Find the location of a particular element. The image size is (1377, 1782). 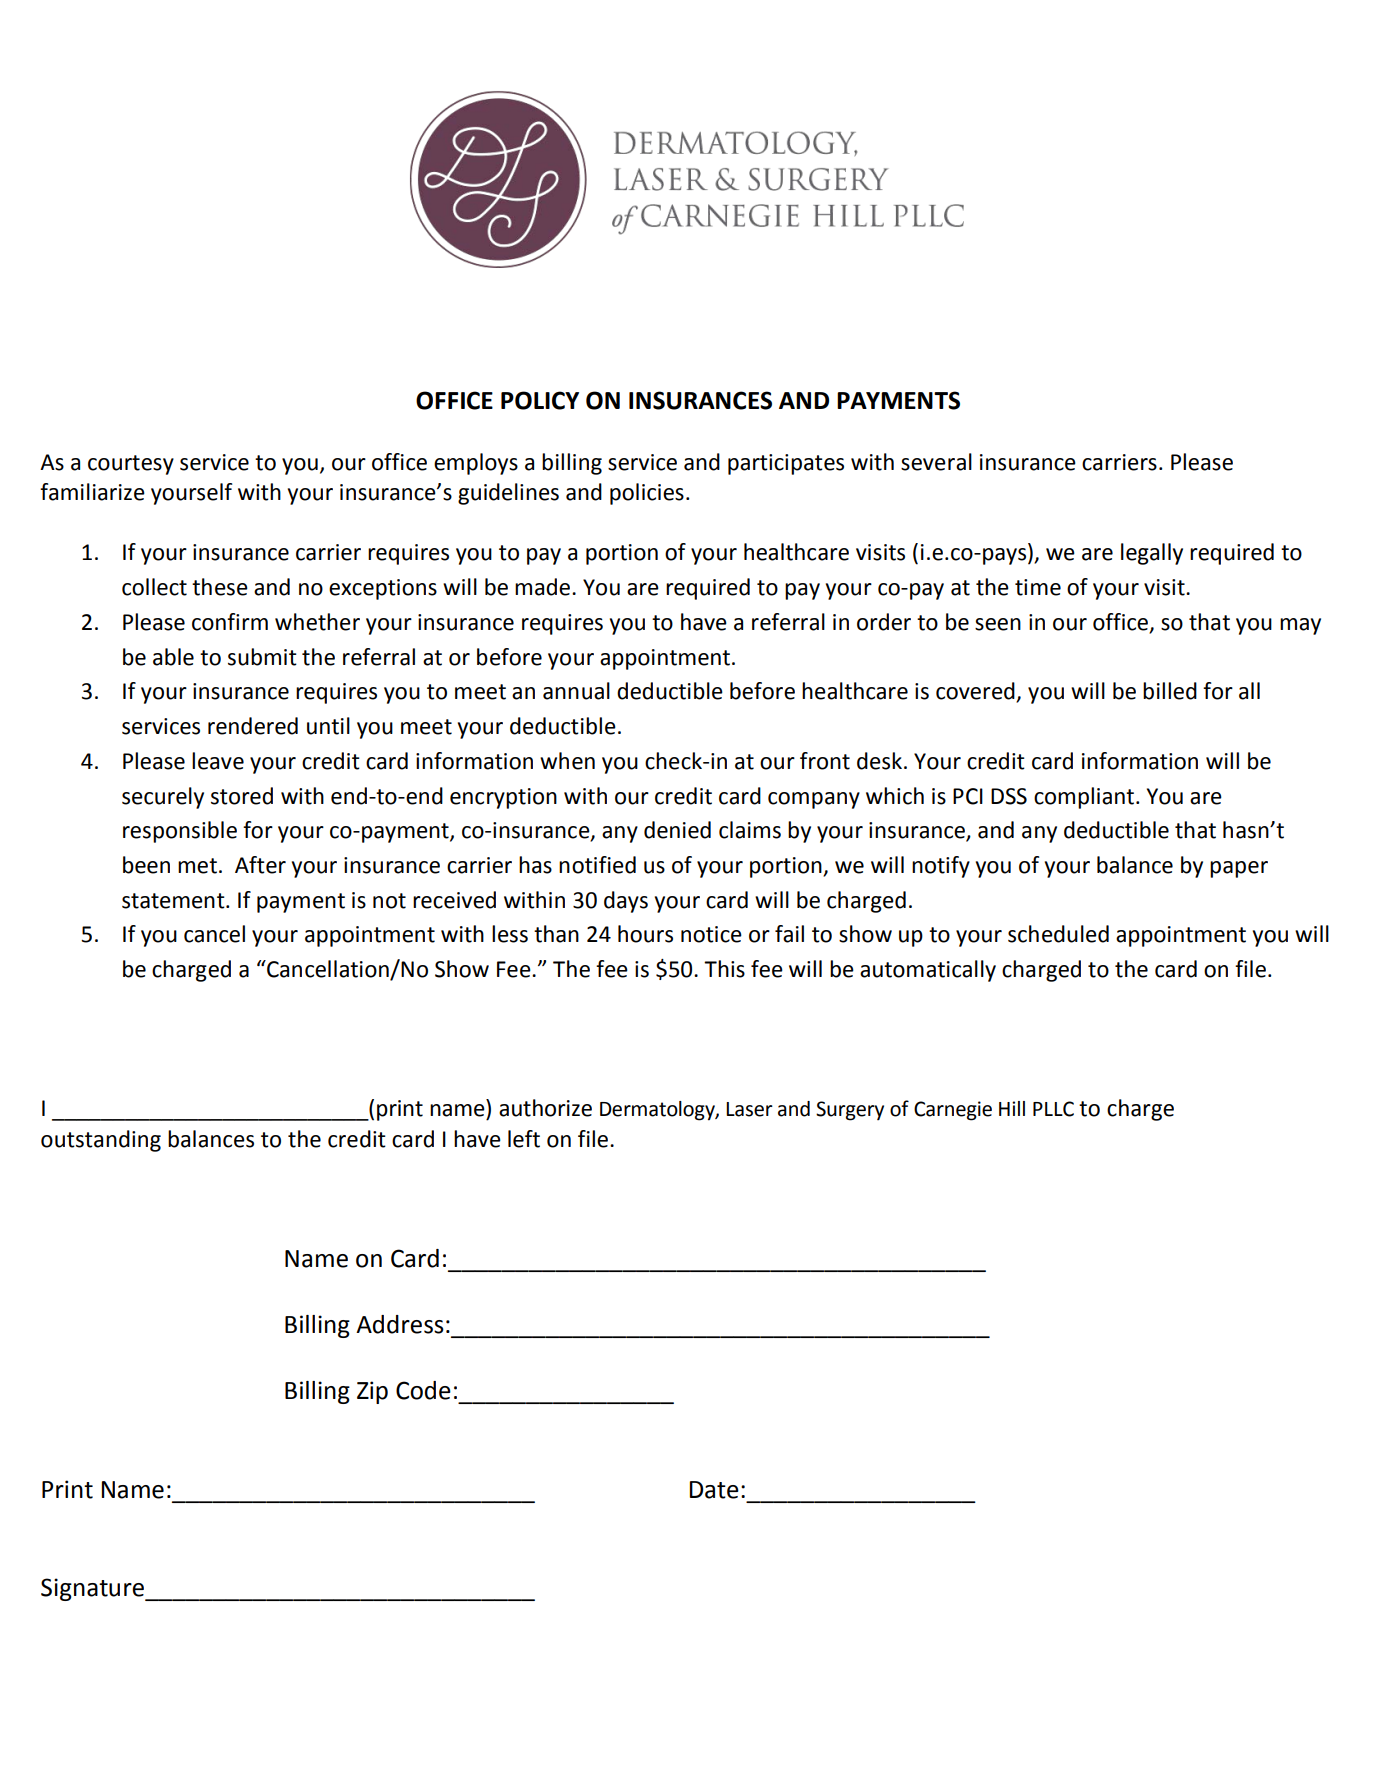

Hill is located at coordinates (1012, 1108).
